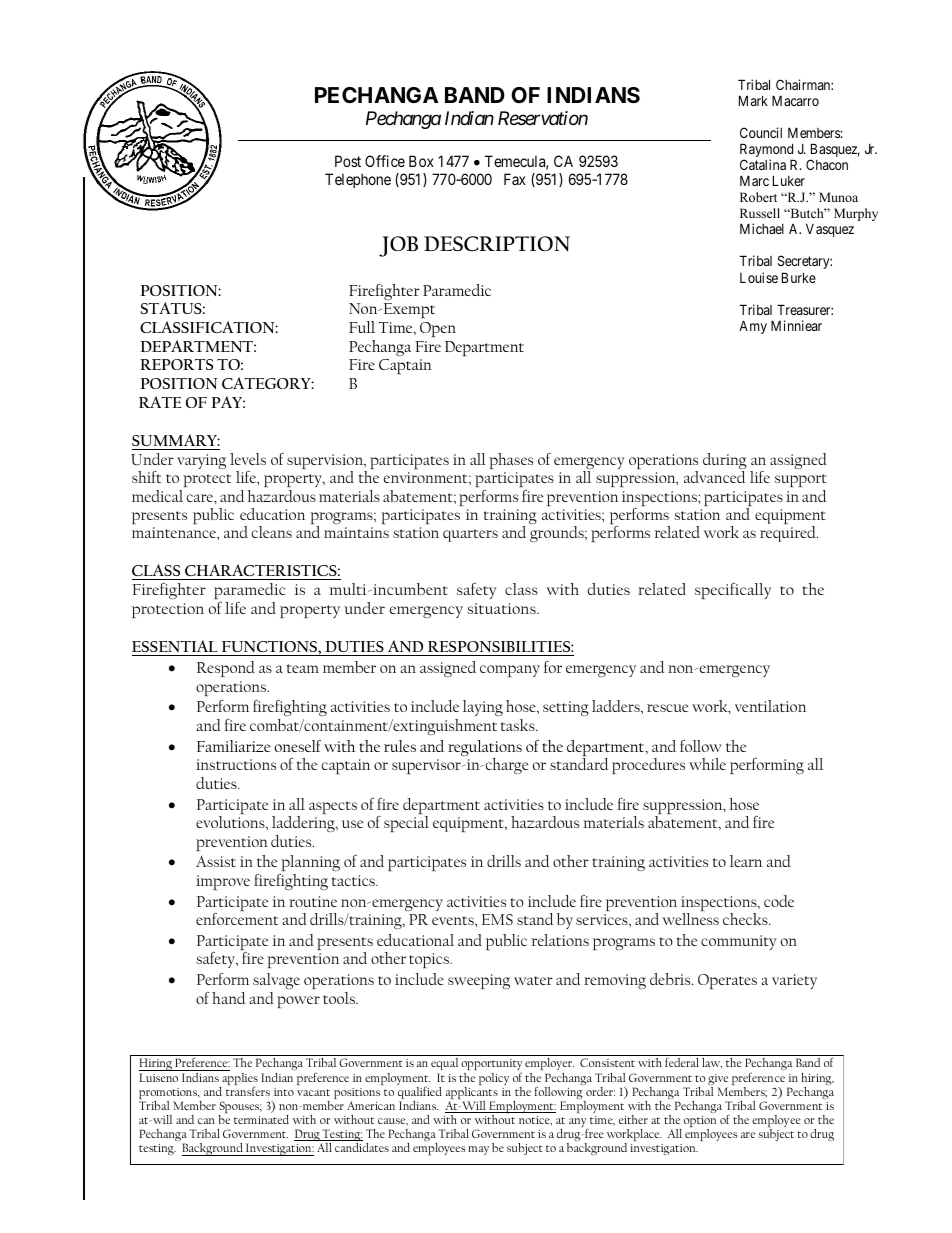 The width and height of the screenshot is (952, 1233). Describe the element at coordinates (348, 161) in the screenshot. I see `Post` at that location.
